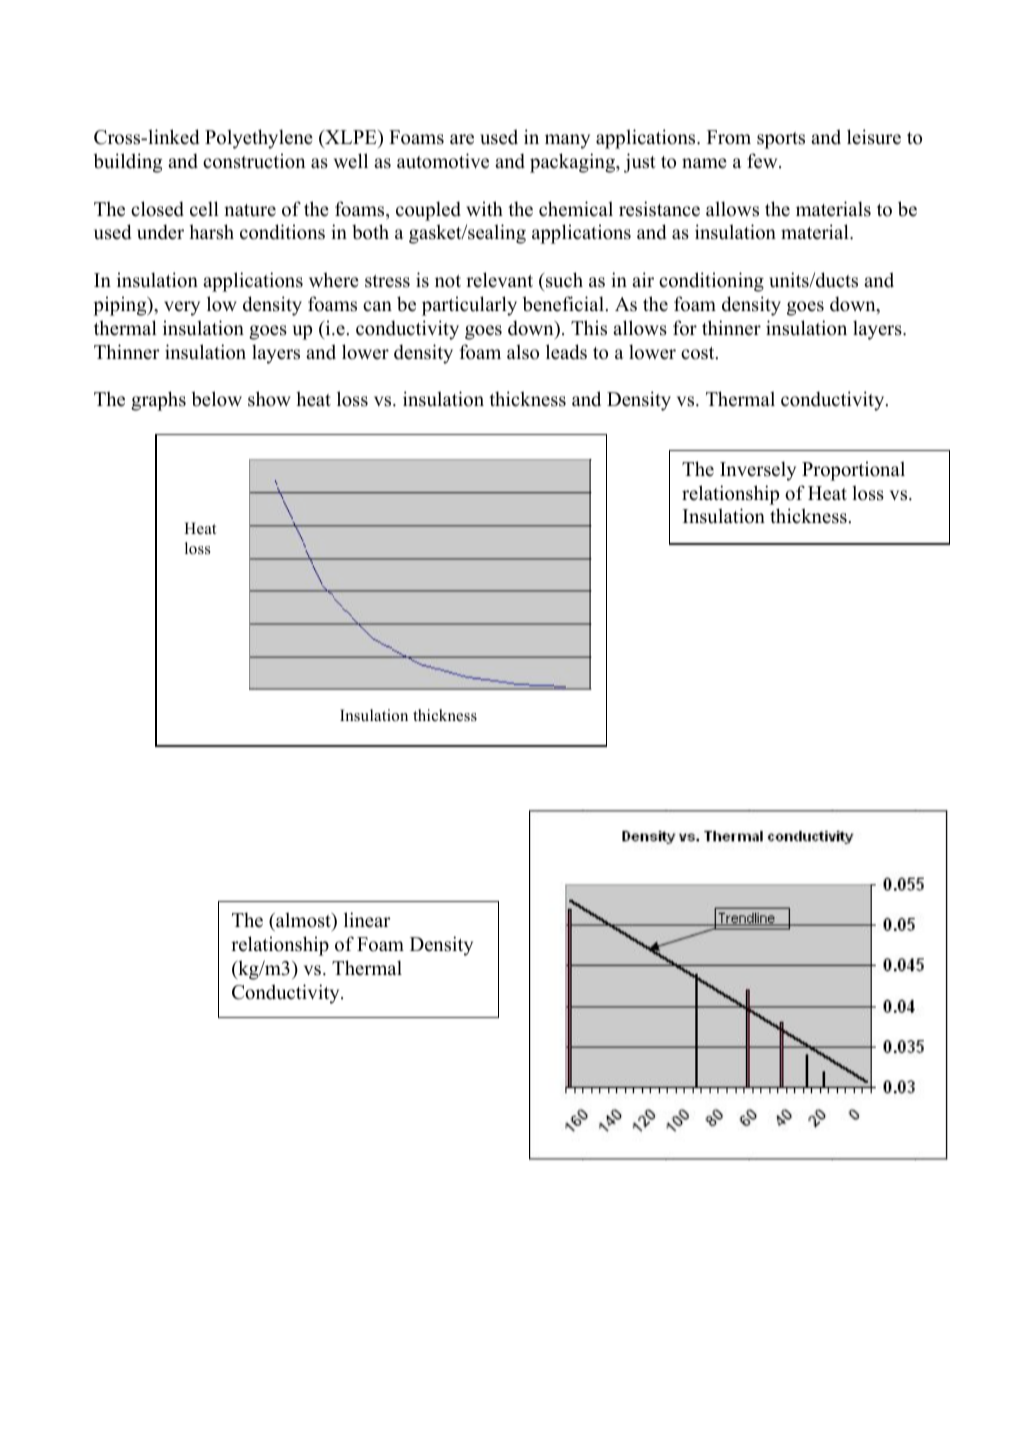 This page has width=1028, height=1455. What do you see at coordinates (158, 401) in the page?
I see `graphs` at bounding box center [158, 401].
